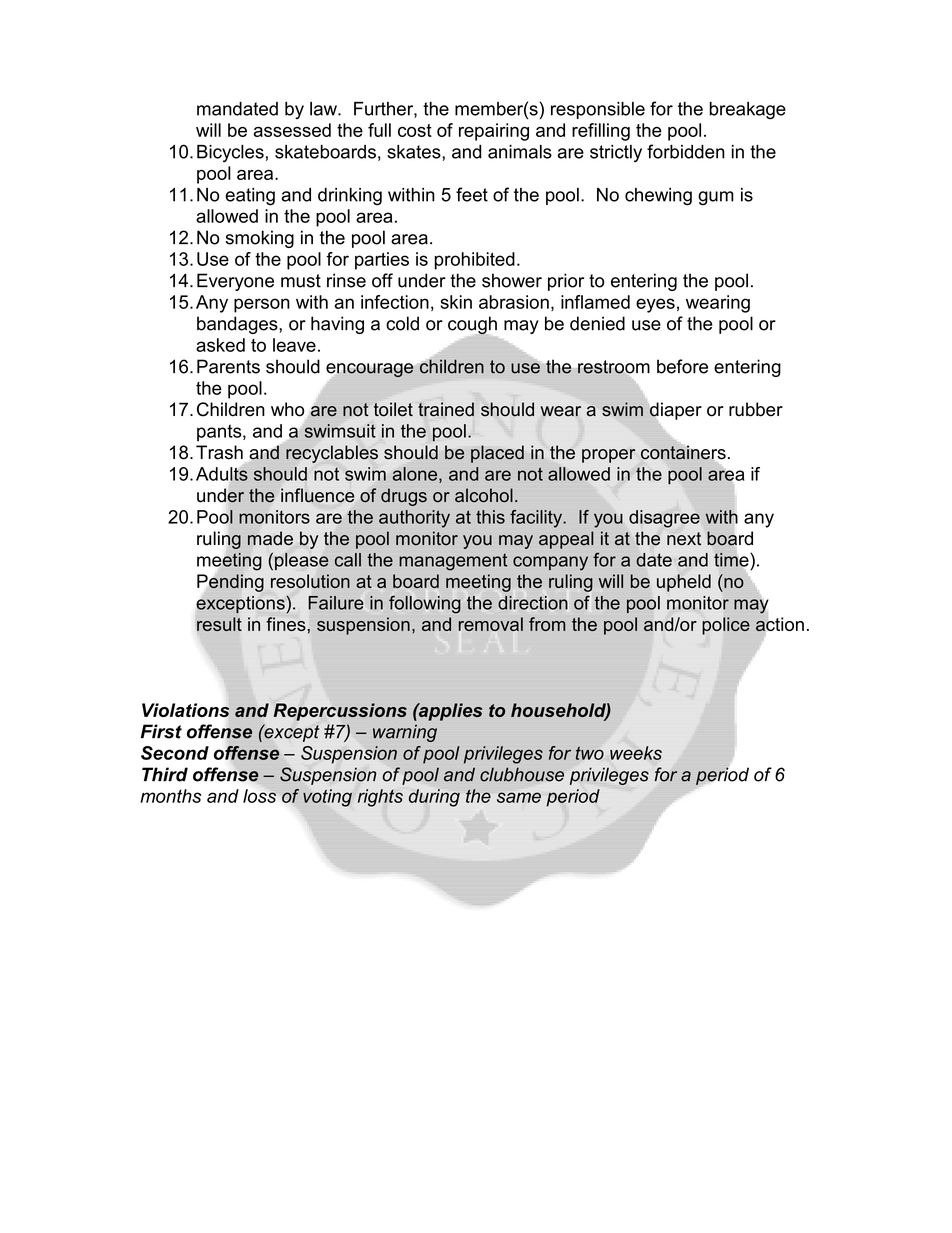  What do you see at coordinates (219, 624) in the screenshot?
I see `result` at bounding box center [219, 624].
